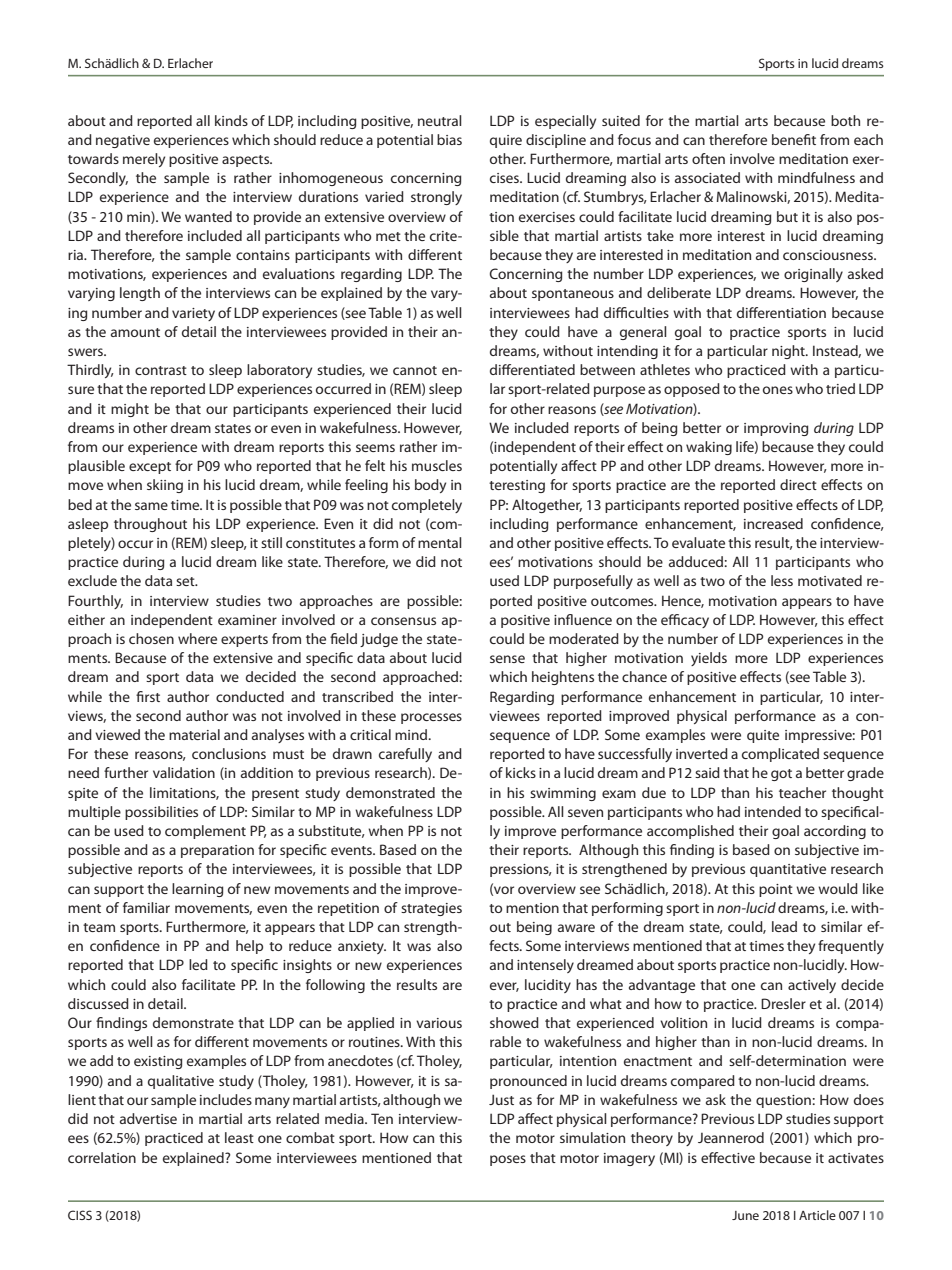  I want to click on where, so click(197, 638).
